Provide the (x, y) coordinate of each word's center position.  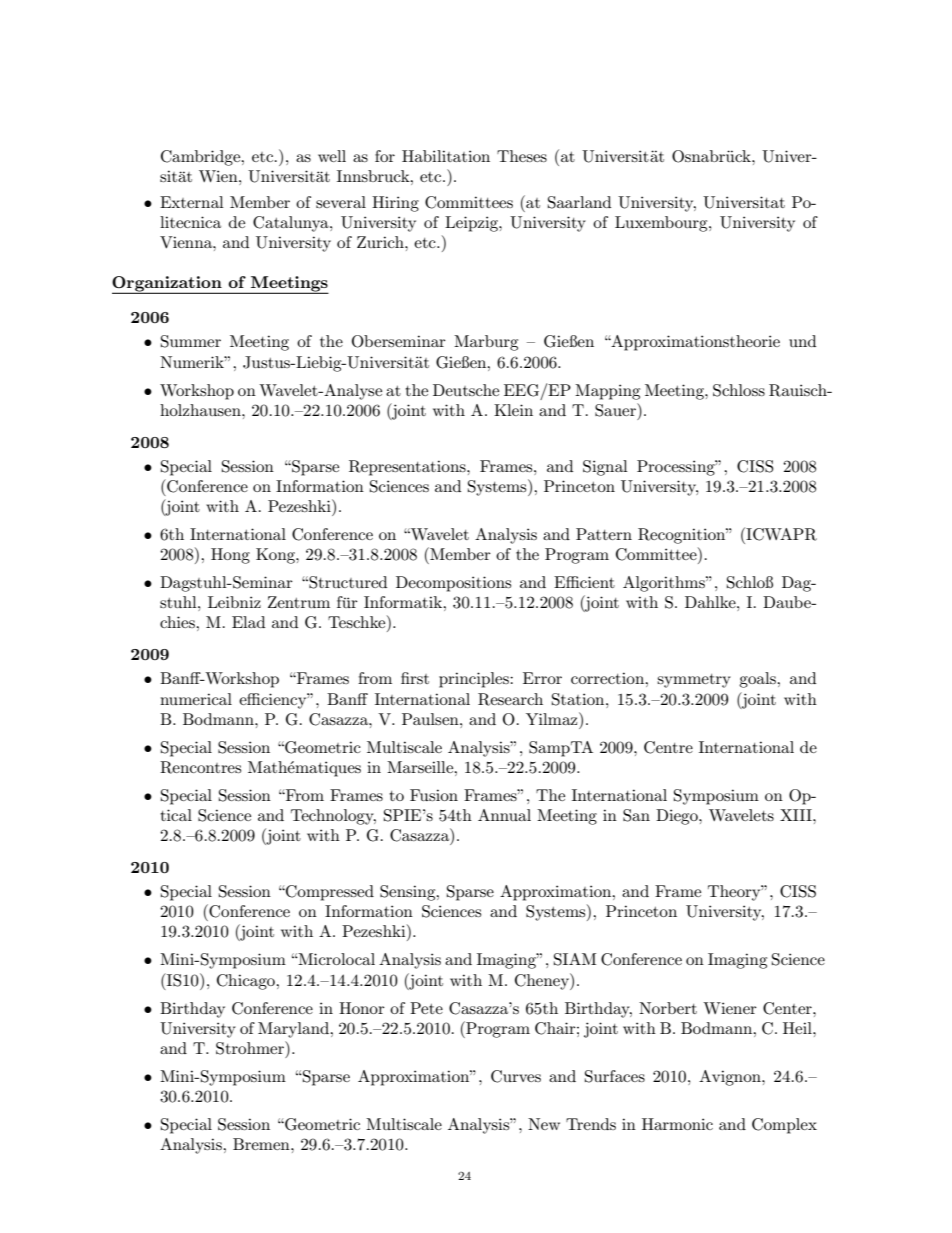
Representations (408, 468)
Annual (504, 815)
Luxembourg (662, 224)
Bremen (262, 1144)
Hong (230, 556)
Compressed (329, 893)
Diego (678, 817)
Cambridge (202, 158)
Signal (605, 468)
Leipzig (472, 224)
